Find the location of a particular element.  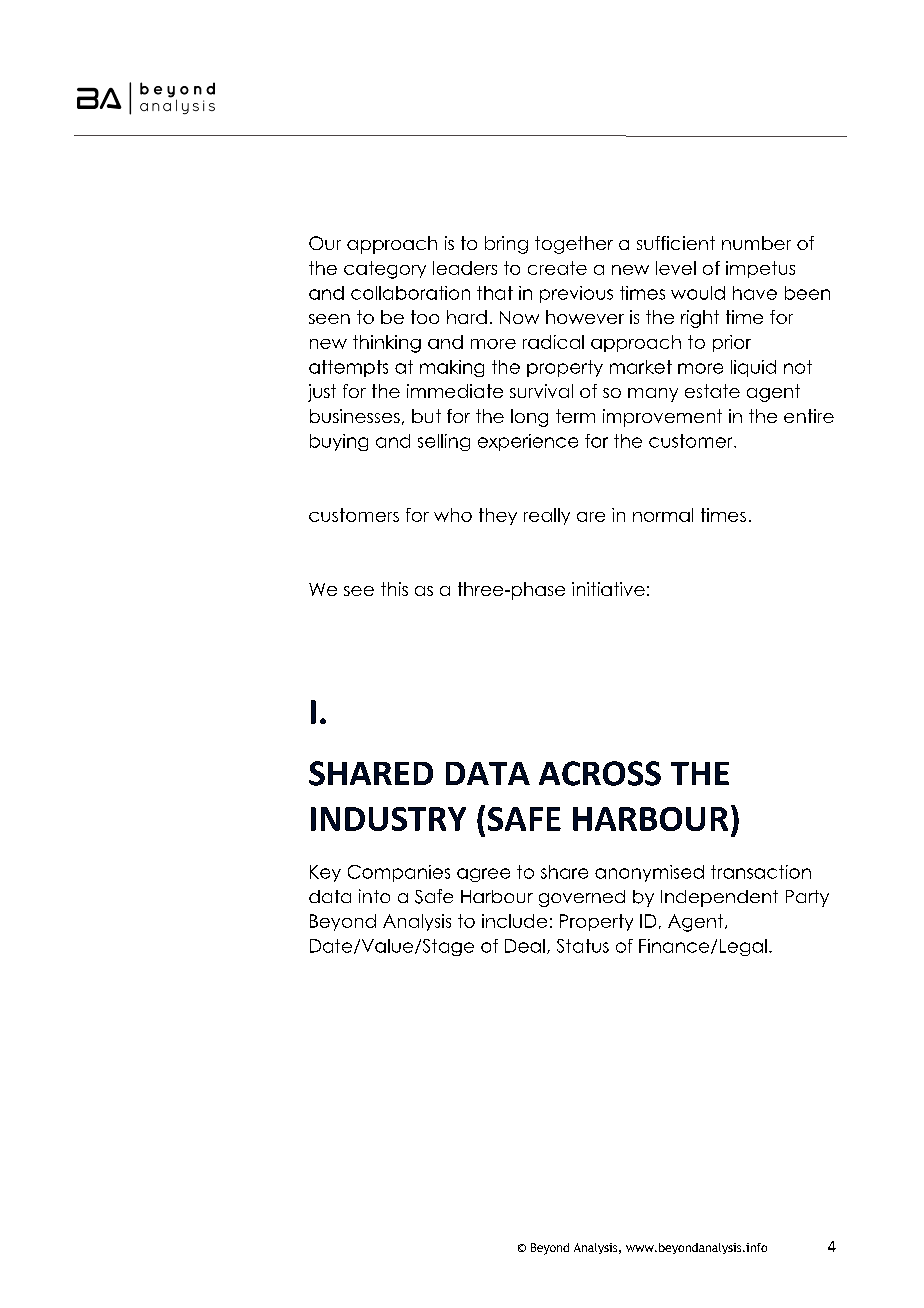

create is located at coordinates (557, 268).
